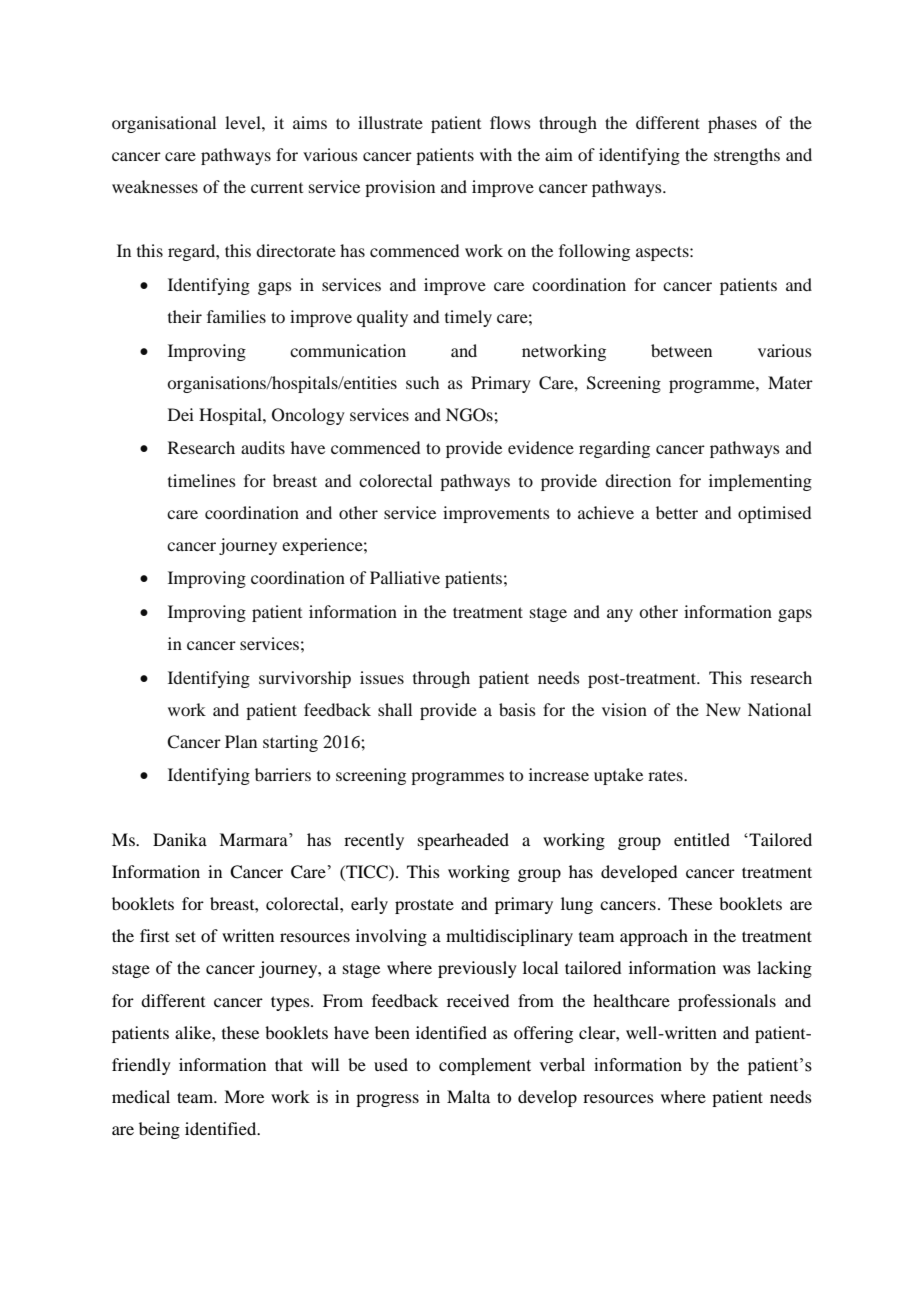 This screenshot has height=1308, width=924. I want to click on professionals, so click(727, 1002).
